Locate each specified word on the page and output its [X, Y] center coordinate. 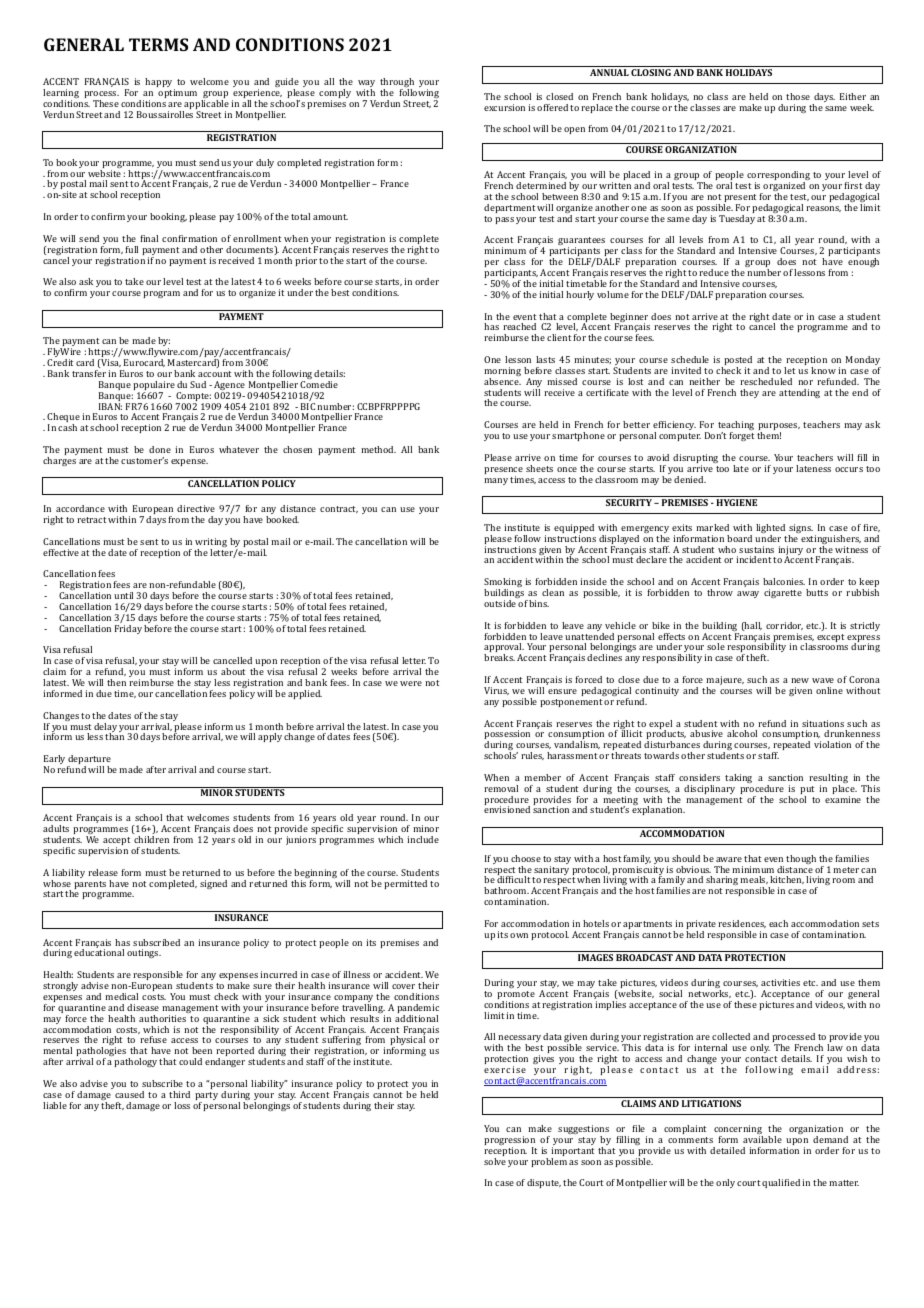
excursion [504, 107]
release [103, 872]
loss [182, 1105]
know [823, 370]
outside [500, 603]
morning [502, 373]
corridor [784, 626]
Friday [128, 629]
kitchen [787, 880]
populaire [154, 387]
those [798, 96]
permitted [405, 884]
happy [160, 84]
